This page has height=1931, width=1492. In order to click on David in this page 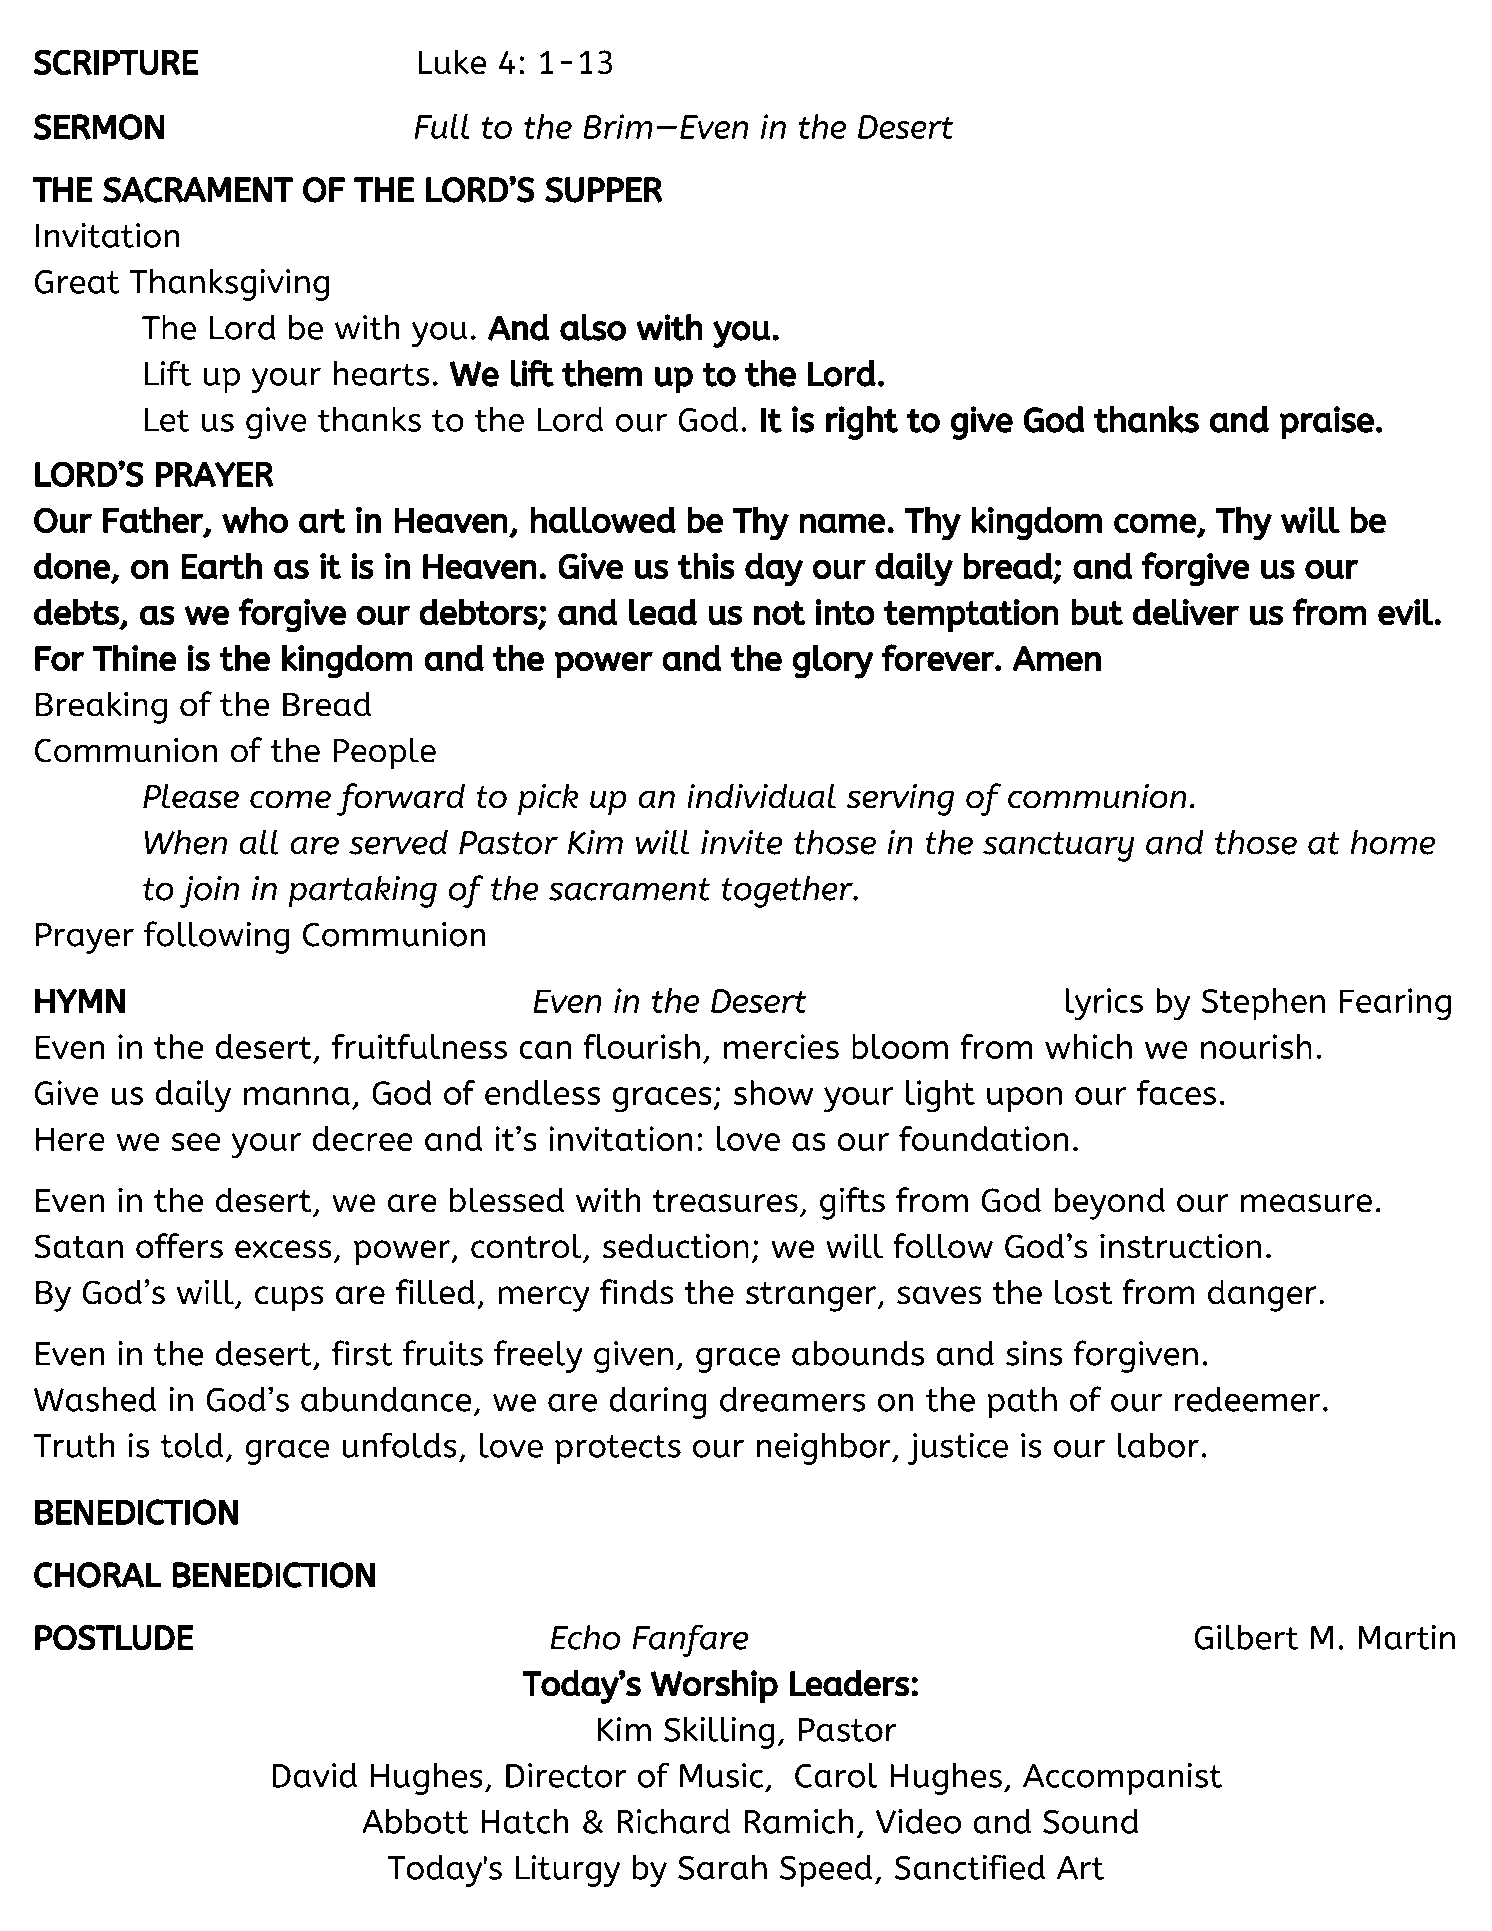, I will do `click(314, 1775)`.
